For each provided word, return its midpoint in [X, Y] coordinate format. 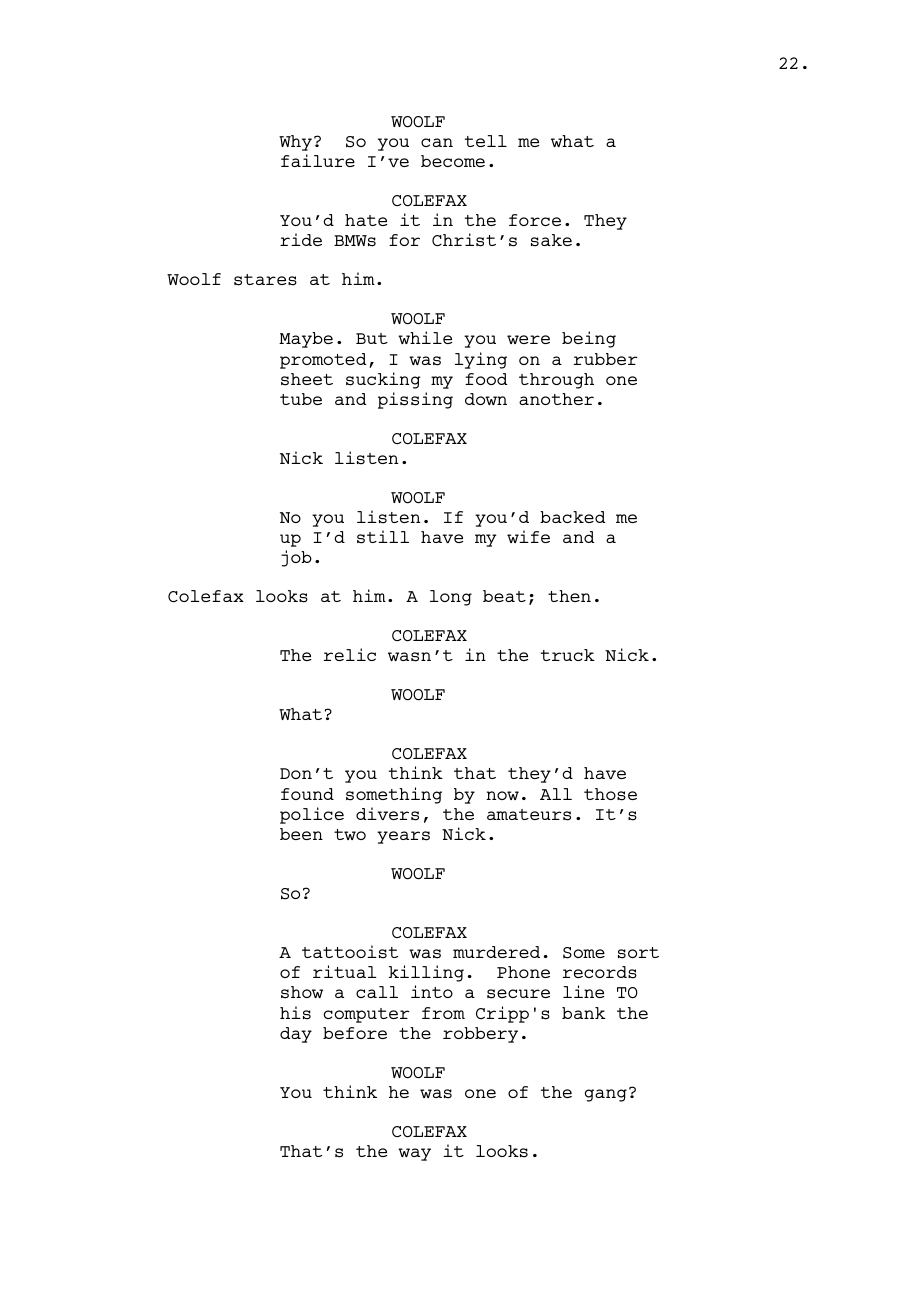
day [296, 1035]
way [414, 1154]
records [600, 972]
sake [551, 240]
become [453, 161]
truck [568, 655]
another [556, 399]
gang [606, 1095]
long [451, 598]
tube [301, 399]
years [403, 837]
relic [350, 654]
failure [318, 160]
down [486, 399]
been [301, 834]
